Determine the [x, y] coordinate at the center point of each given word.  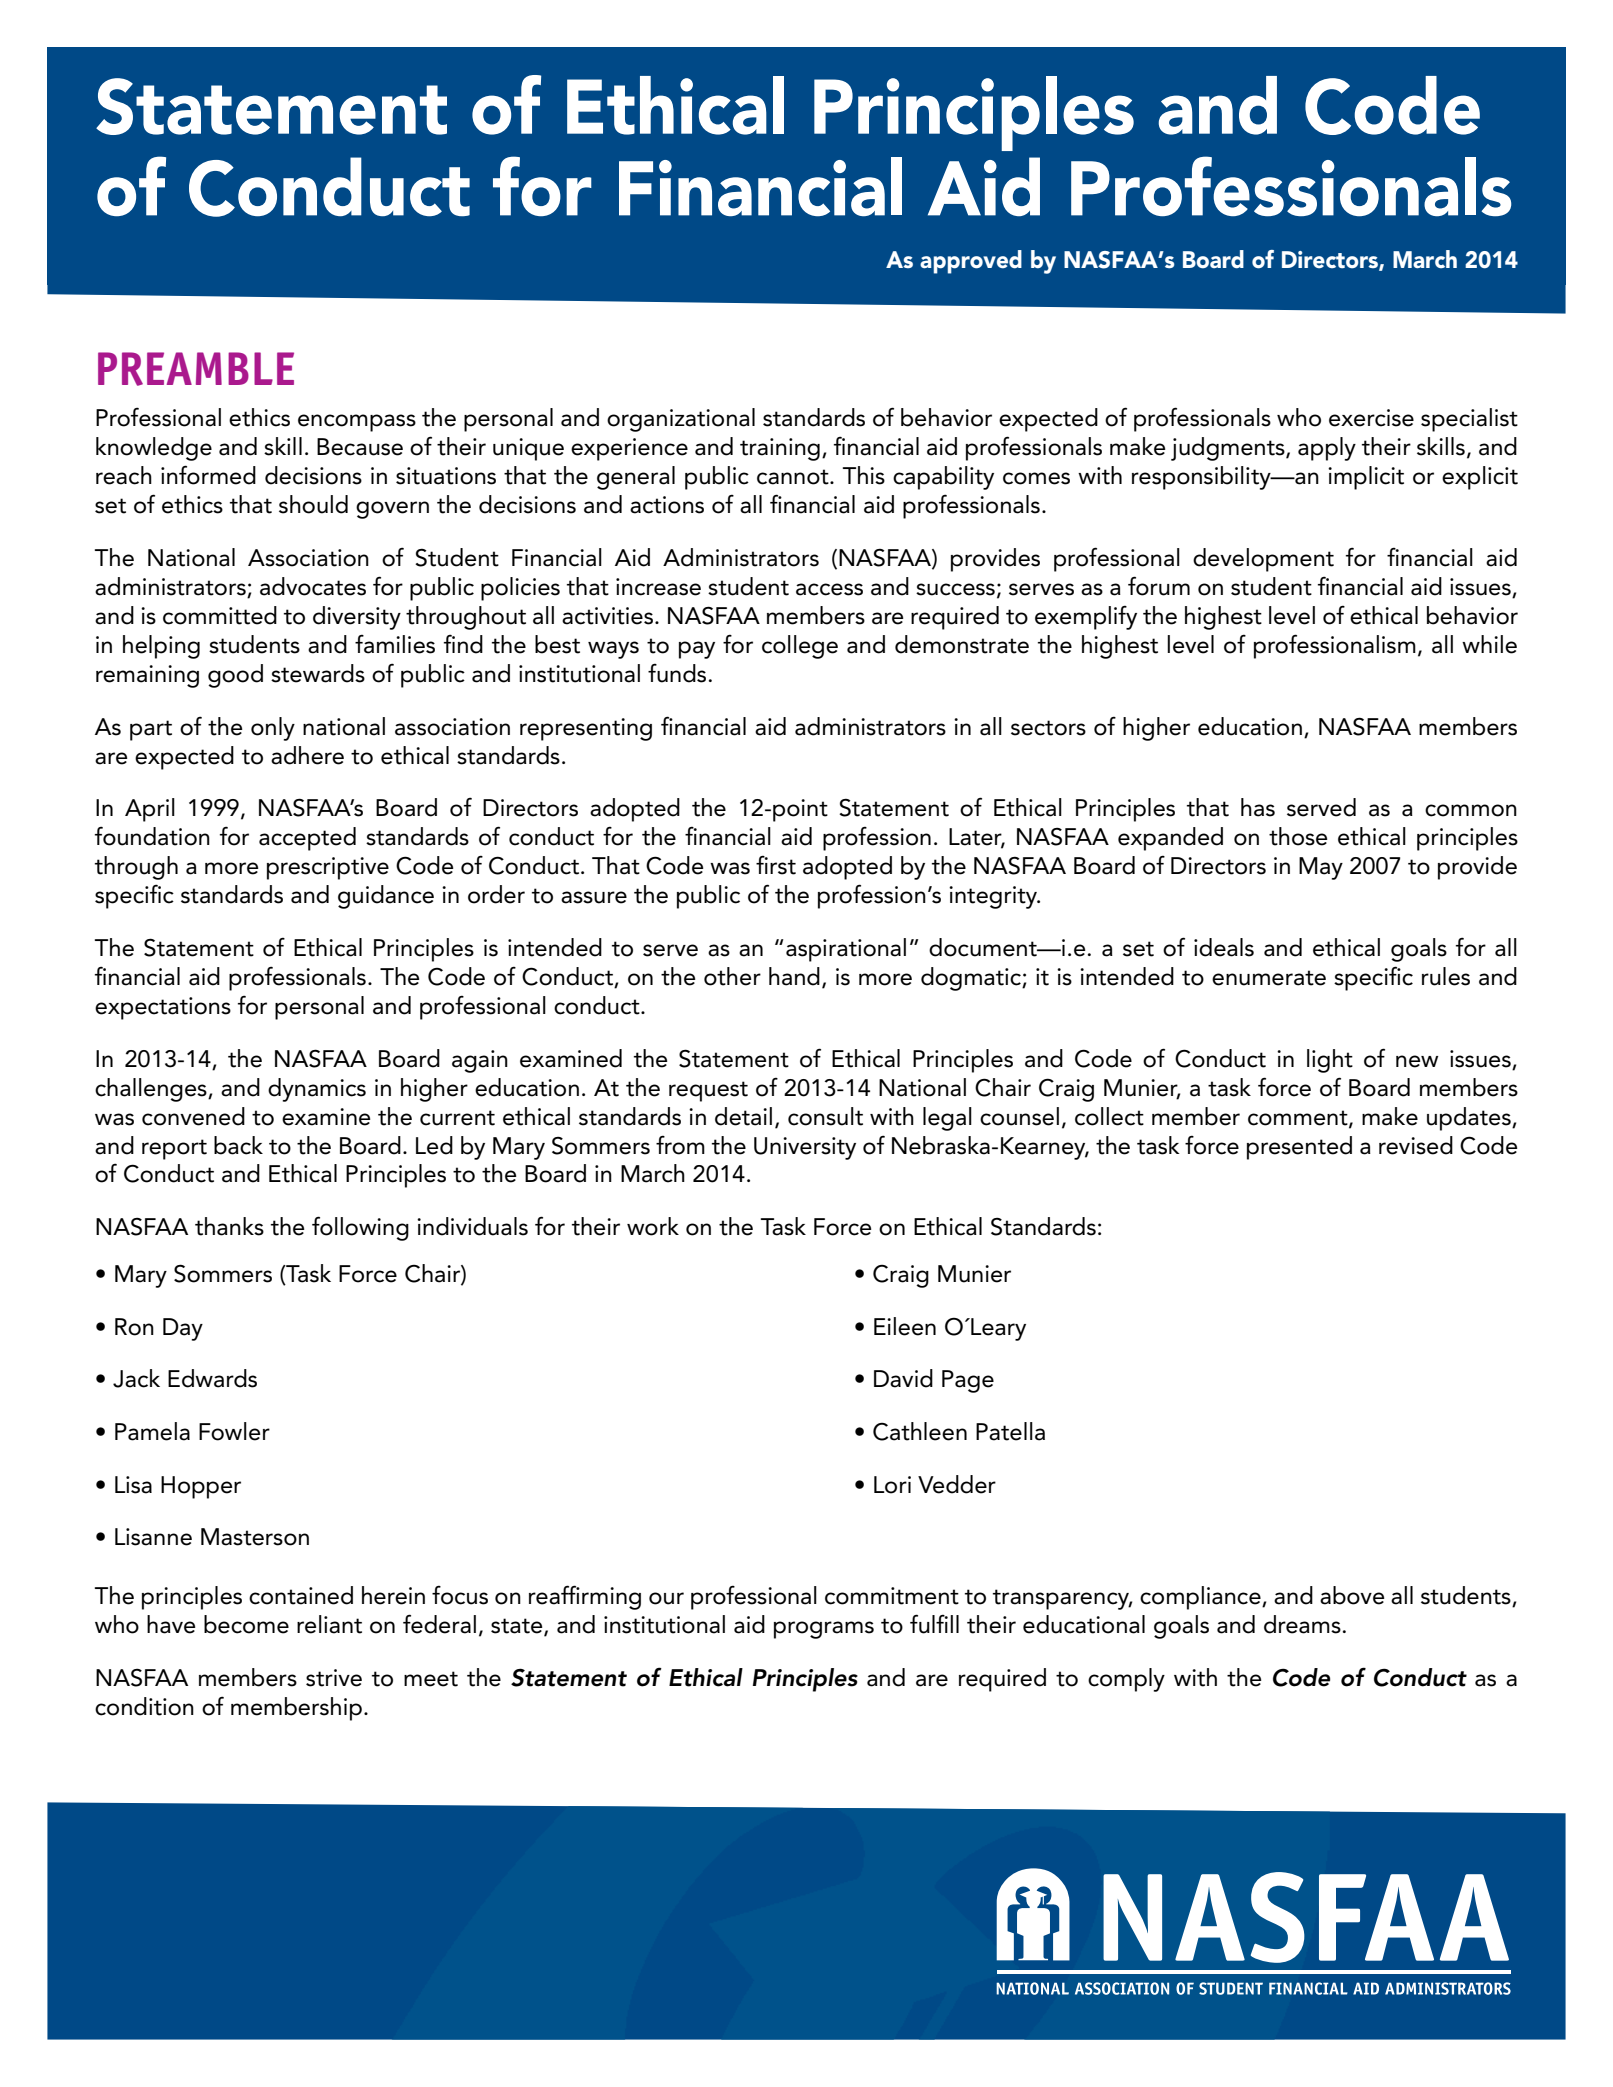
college [800, 647]
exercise [1371, 418]
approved [971, 262]
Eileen [905, 1326]
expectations [163, 1008]
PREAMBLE [196, 369]
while [1489, 644]
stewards [318, 673]
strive [334, 1678]
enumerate [1269, 978]
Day [183, 1329]
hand [794, 976]
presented [1299, 1148]
